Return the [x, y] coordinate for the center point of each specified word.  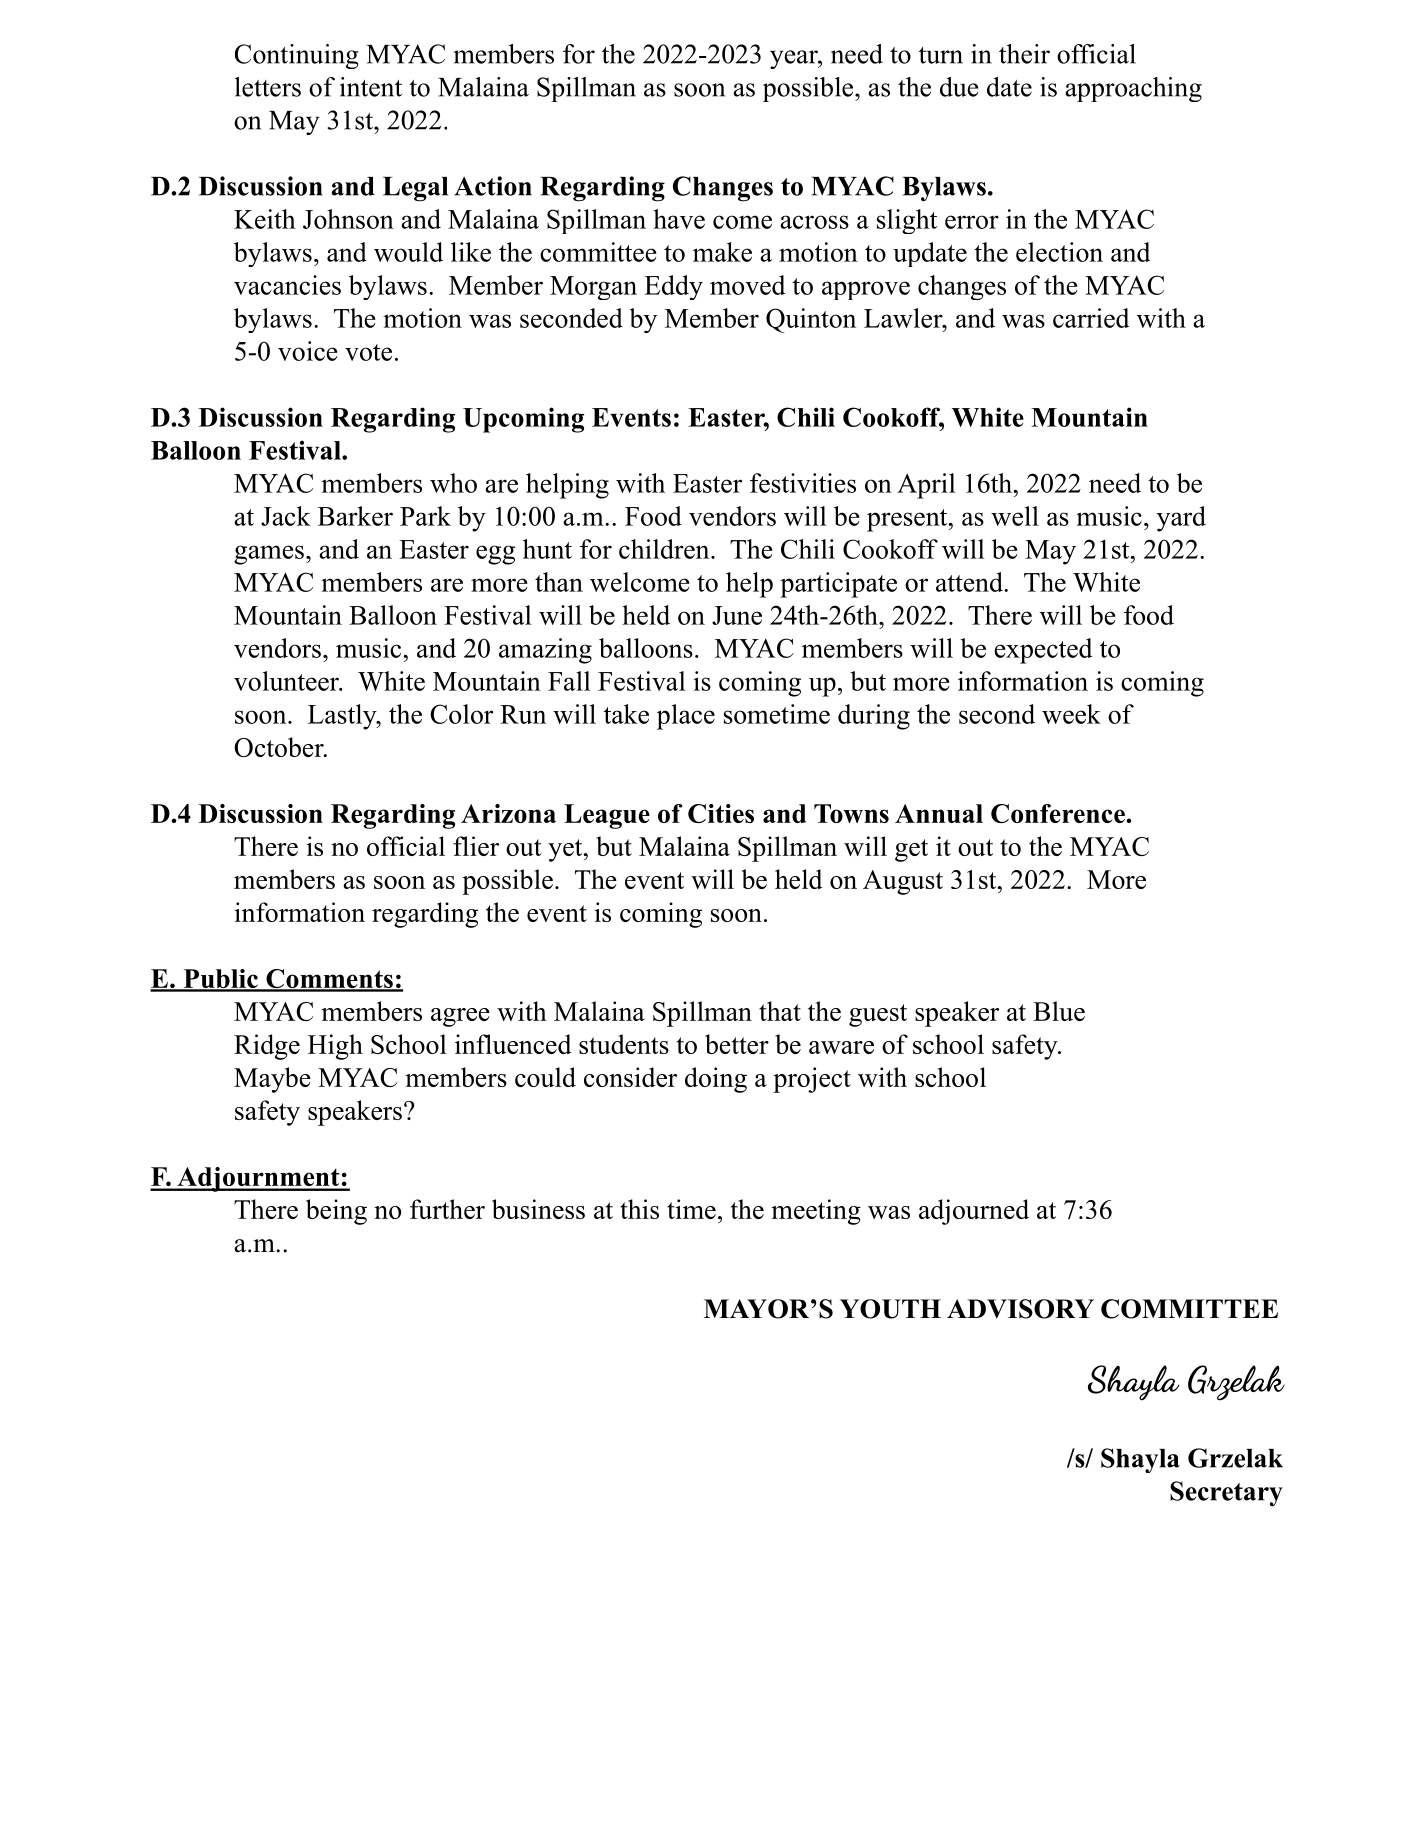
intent [371, 87]
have [679, 219]
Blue [1059, 1011]
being [336, 1212]
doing [716, 1080]
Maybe [272, 1080]
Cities [721, 813]
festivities [803, 483]
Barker [355, 516]
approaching [1133, 89]
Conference [1059, 813]
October [280, 747]
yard [1181, 519]
